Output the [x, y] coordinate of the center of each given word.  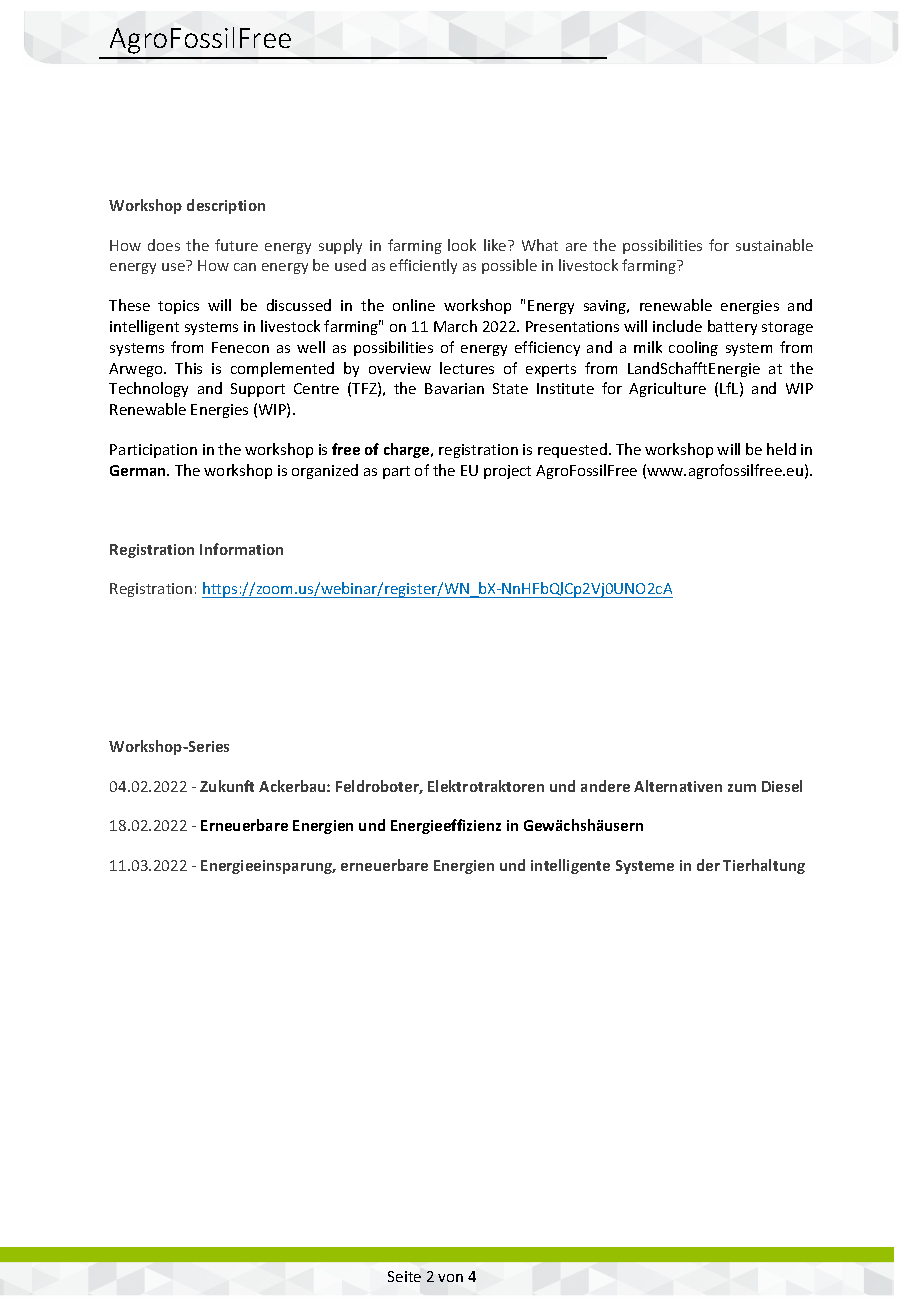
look [462, 245]
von [450, 1278]
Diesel [782, 786]
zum [742, 788]
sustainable [774, 245]
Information [241, 549]
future [236, 245]
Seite [404, 1276]
